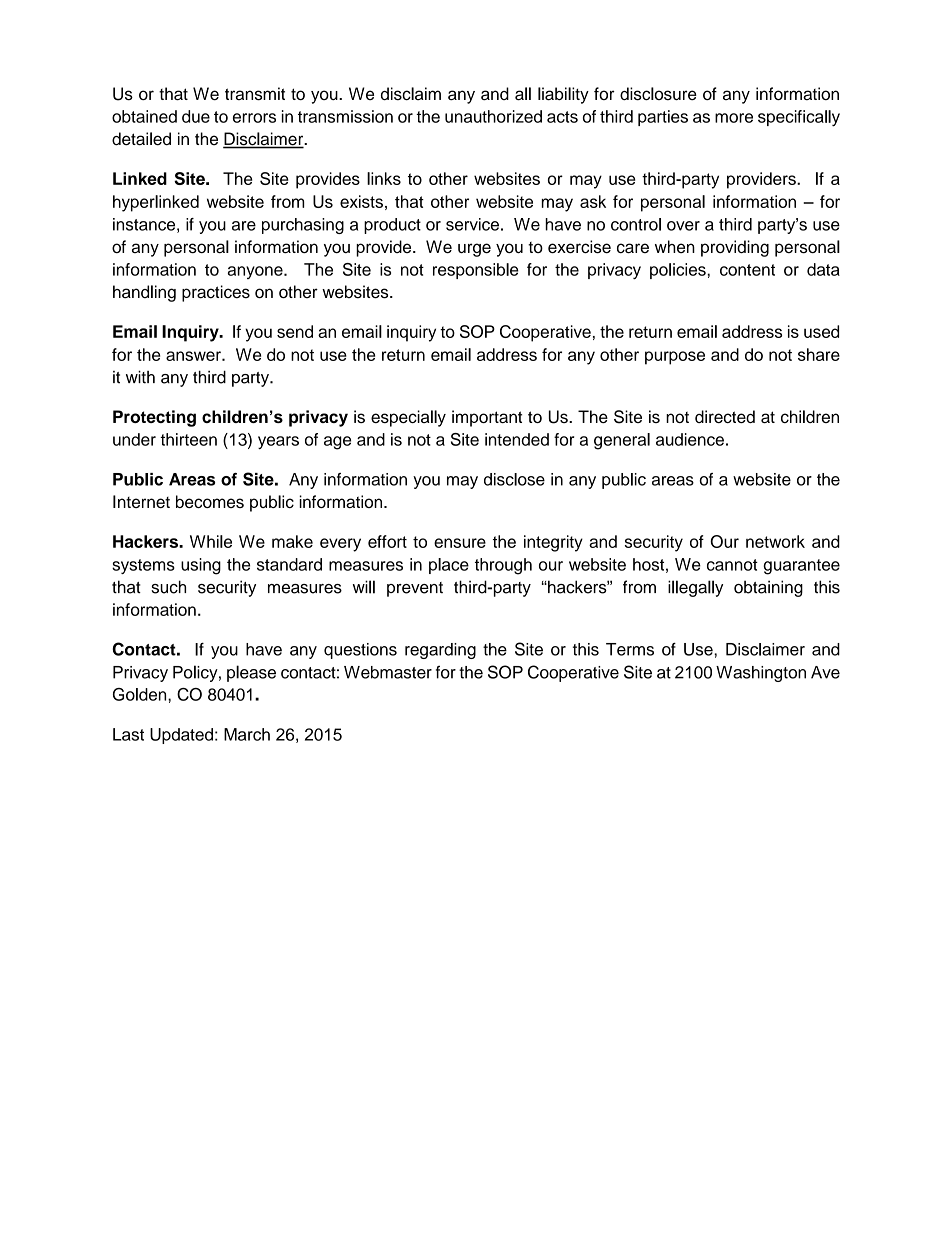  I want to click on Updated, so click(181, 736).
